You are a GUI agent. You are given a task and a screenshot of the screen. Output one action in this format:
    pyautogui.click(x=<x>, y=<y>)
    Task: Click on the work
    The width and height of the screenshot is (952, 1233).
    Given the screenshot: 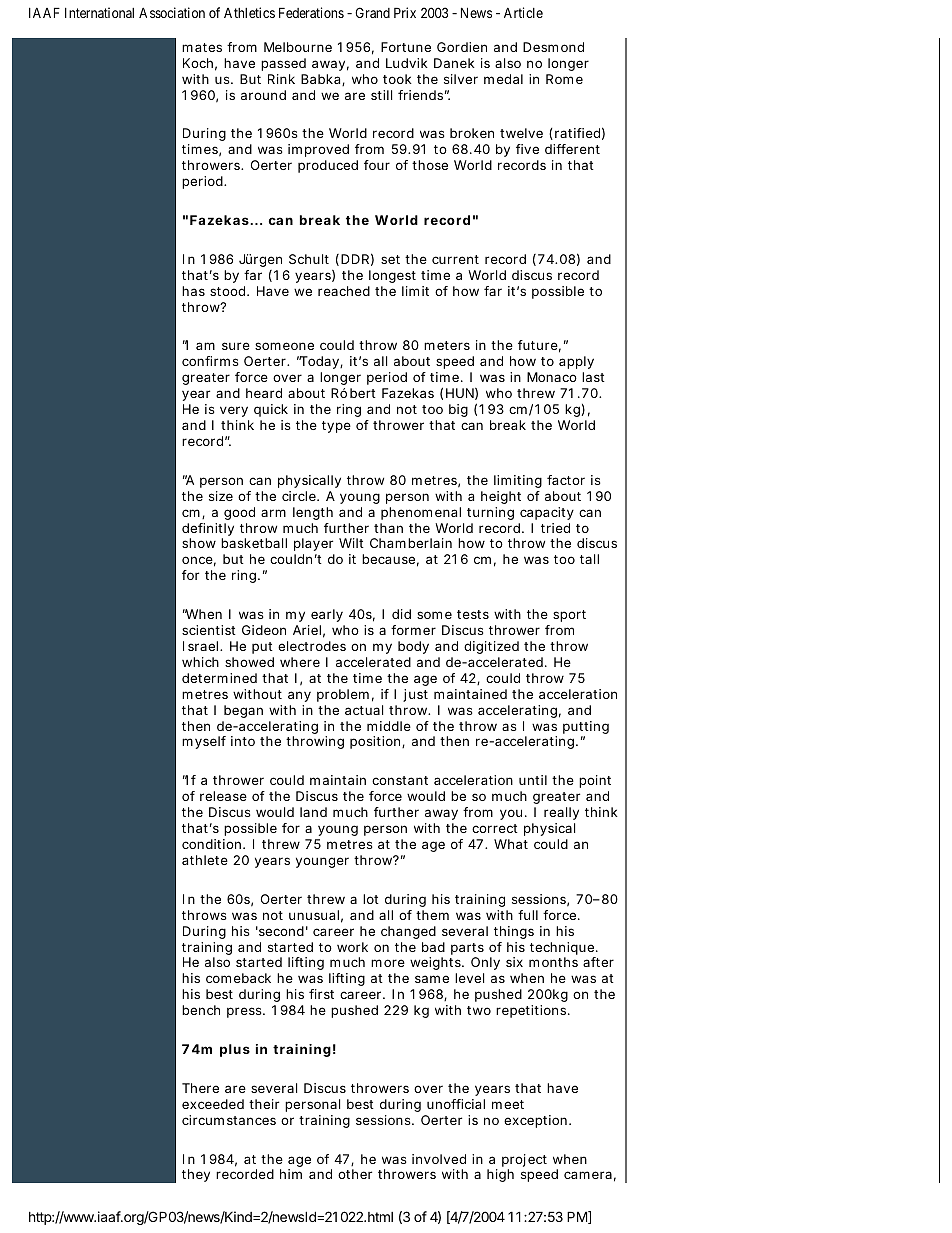 What is the action you would take?
    pyautogui.click(x=352, y=947)
